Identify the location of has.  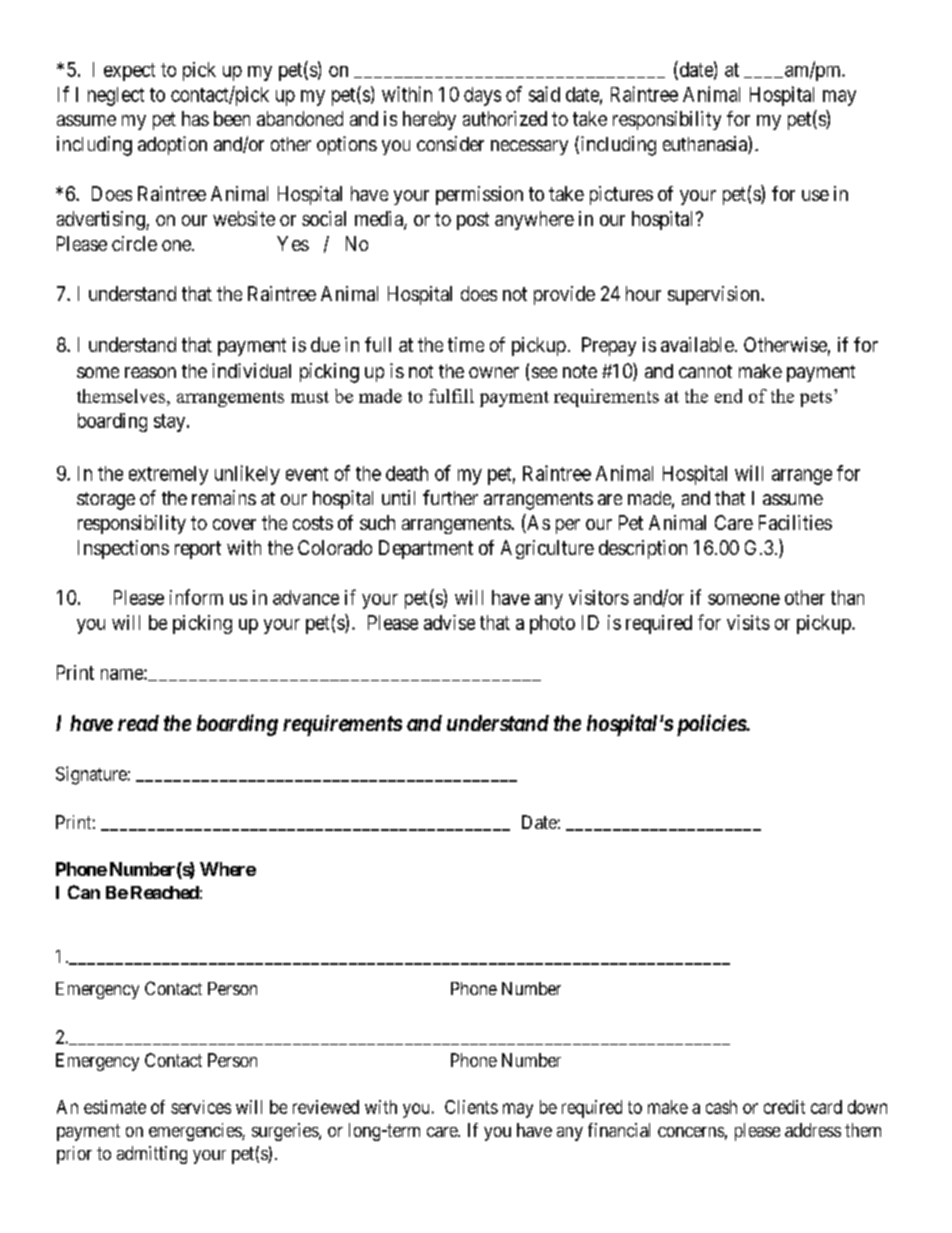
(195, 118).
